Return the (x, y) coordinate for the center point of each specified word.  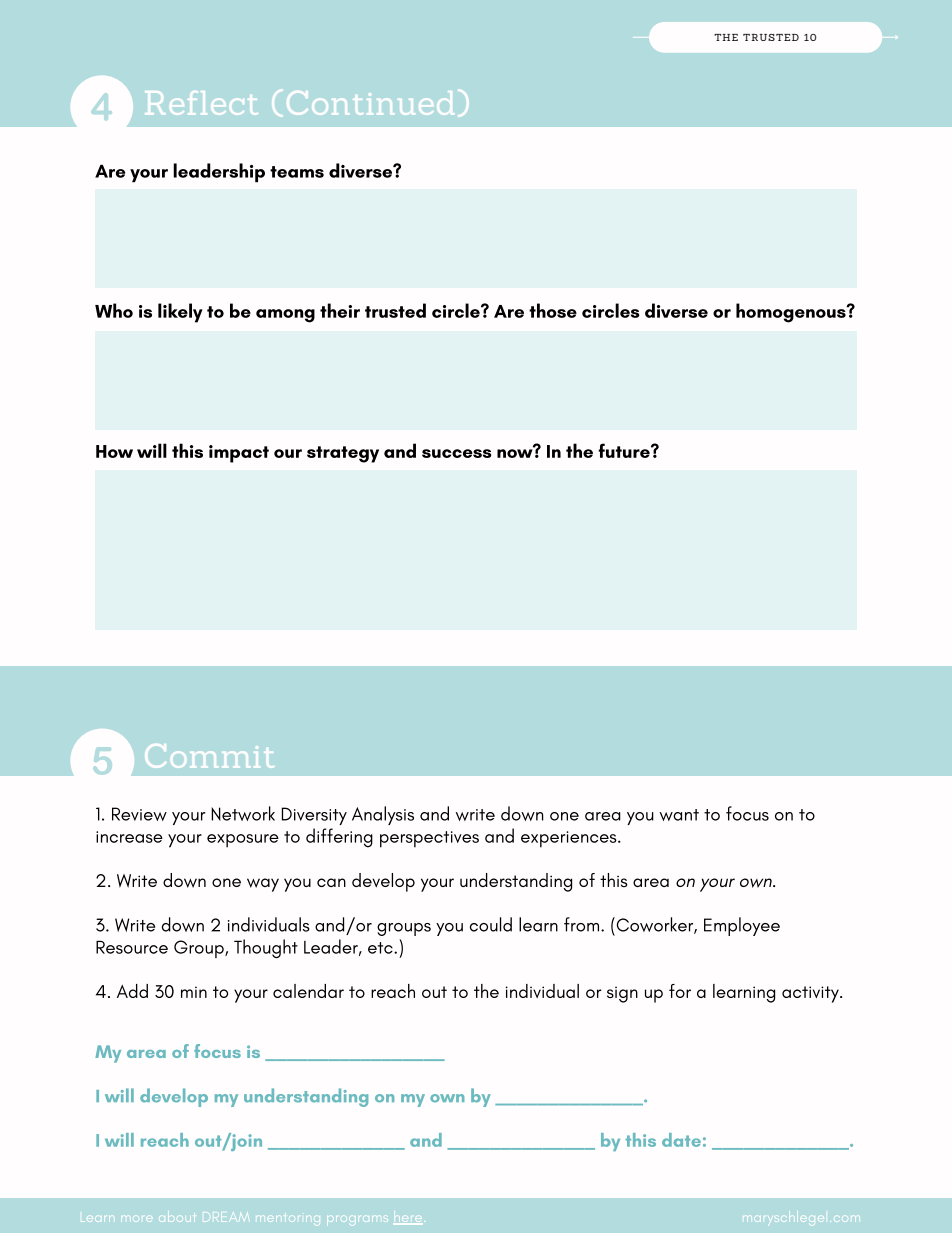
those (553, 310)
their (340, 310)
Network (243, 813)
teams (297, 172)
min (194, 992)
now (516, 452)
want (679, 815)
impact (239, 454)
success (456, 453)
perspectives (429, 839)
